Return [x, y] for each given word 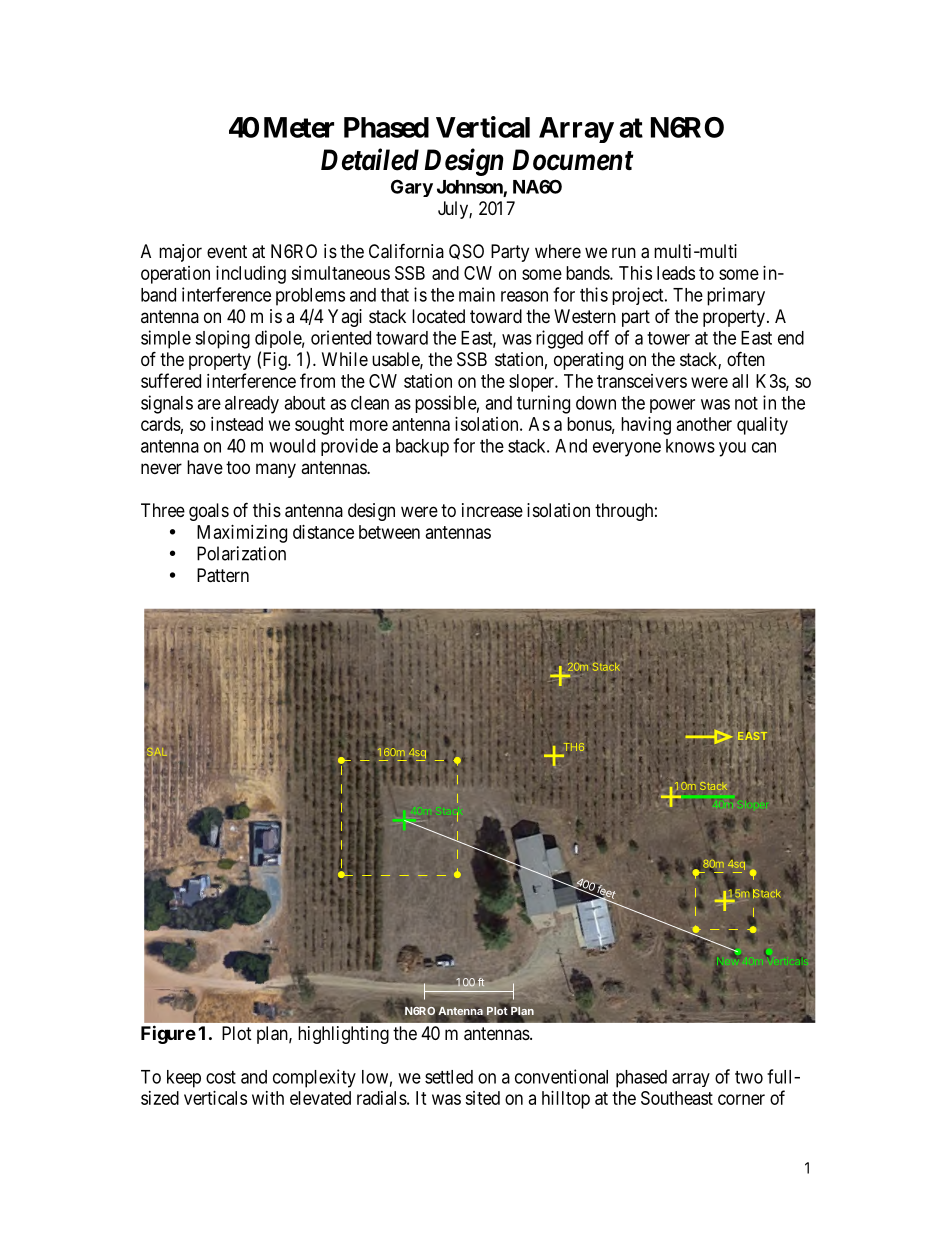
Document [572, 160]
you [732, 449]
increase [492, 510]
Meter [299, 127]
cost [221, 1077]
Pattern [223, 575]
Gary [412, 188]
